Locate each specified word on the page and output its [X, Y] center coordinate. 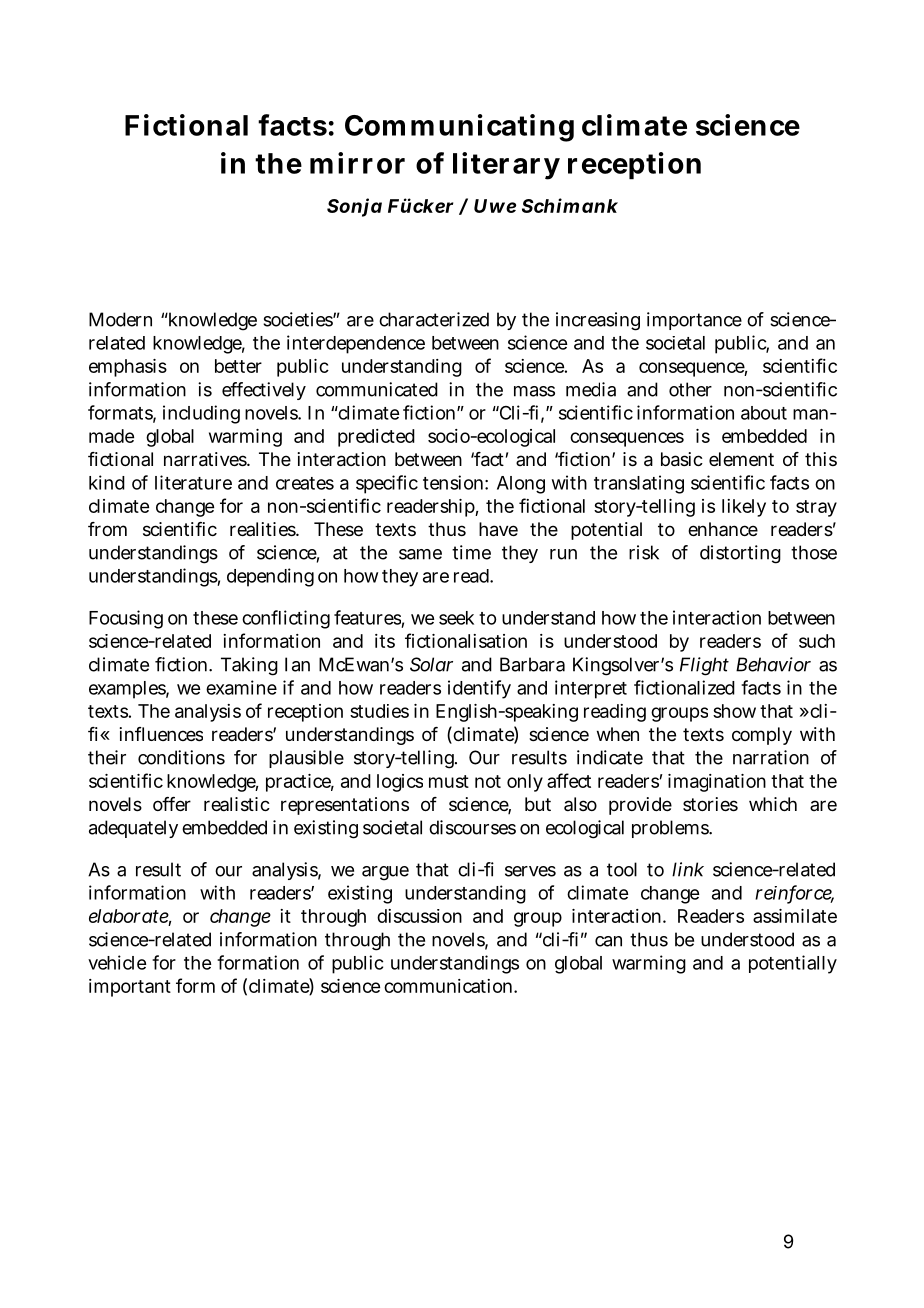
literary [506, 166]
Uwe [495, 206]
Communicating [459, 128]
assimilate [795, 916]
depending [270, 577]
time [471, 552]
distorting [740, 554]
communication [449, 986]
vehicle [117, 962]
